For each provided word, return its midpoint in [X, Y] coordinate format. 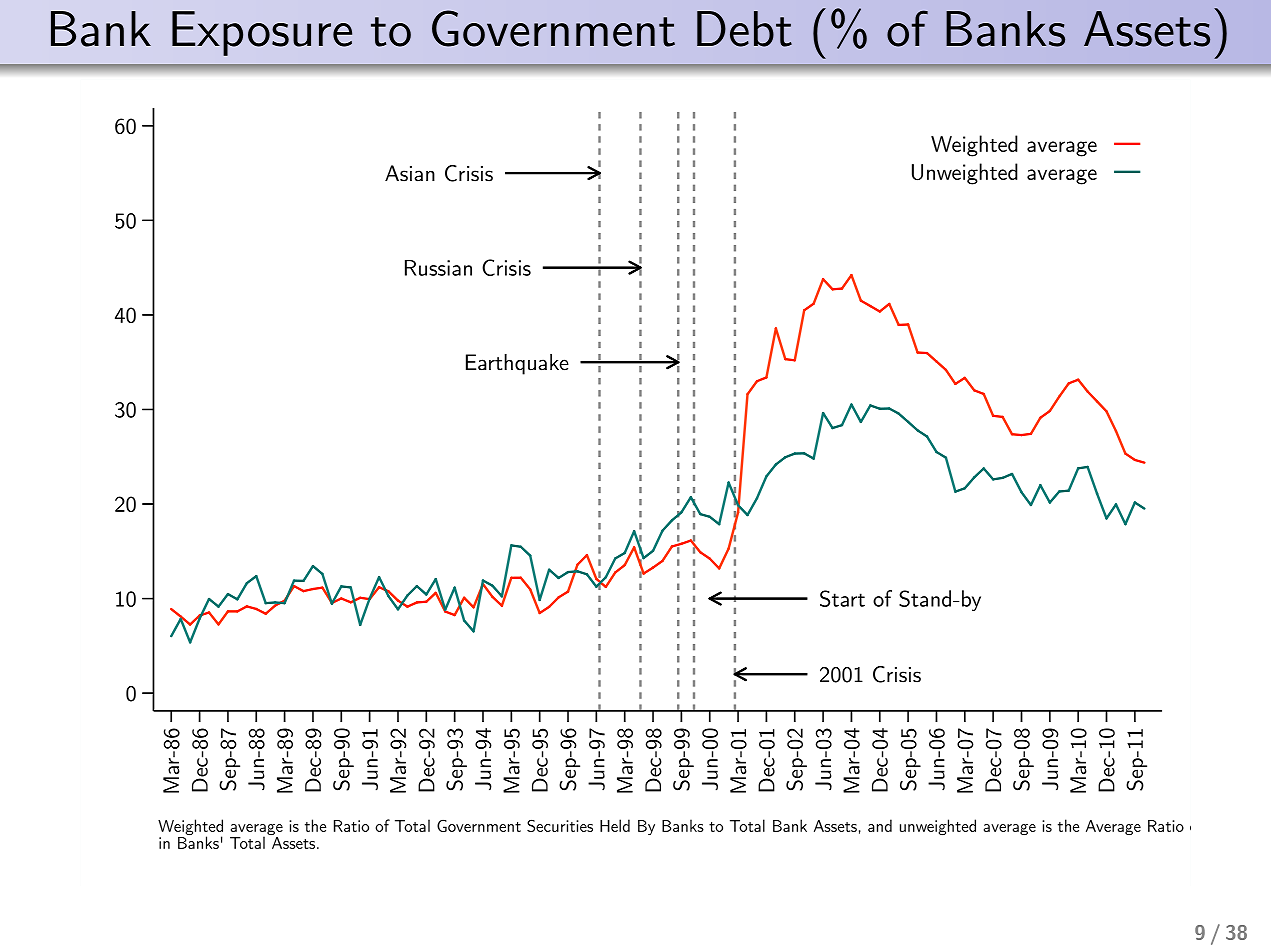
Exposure [262, 33]
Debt [744, 29]
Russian [438, 268]
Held [615, 825]
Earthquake [517, 364]
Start [842, 598]
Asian [410, 173]
